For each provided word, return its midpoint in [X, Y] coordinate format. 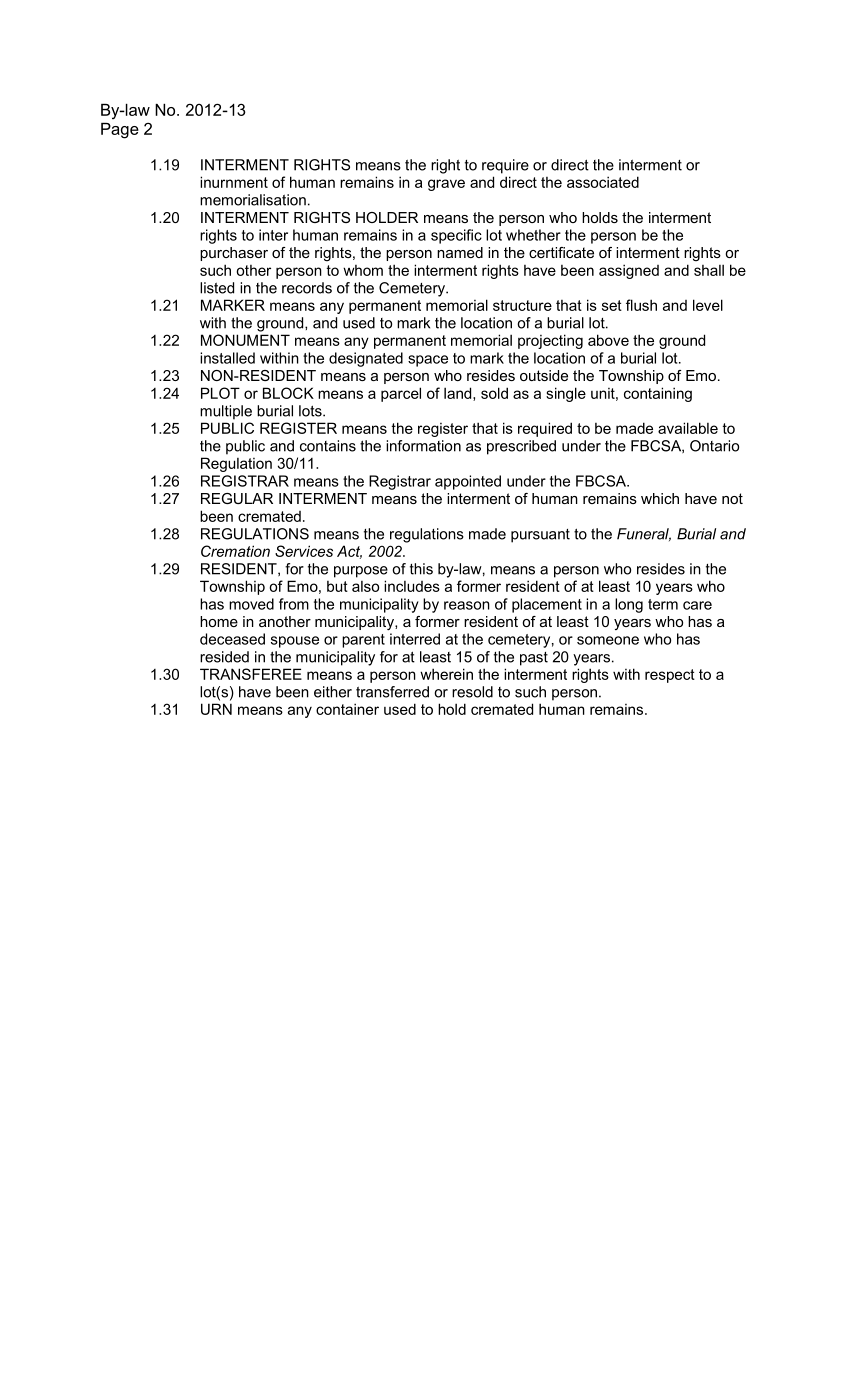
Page [120, 131]
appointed [468, 482]
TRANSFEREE [251, 674]
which [660, 498]
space [428, 361]
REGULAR [237, 498]
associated [603, 182]
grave [446, 185]
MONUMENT [245, 340]
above [608, 340]
